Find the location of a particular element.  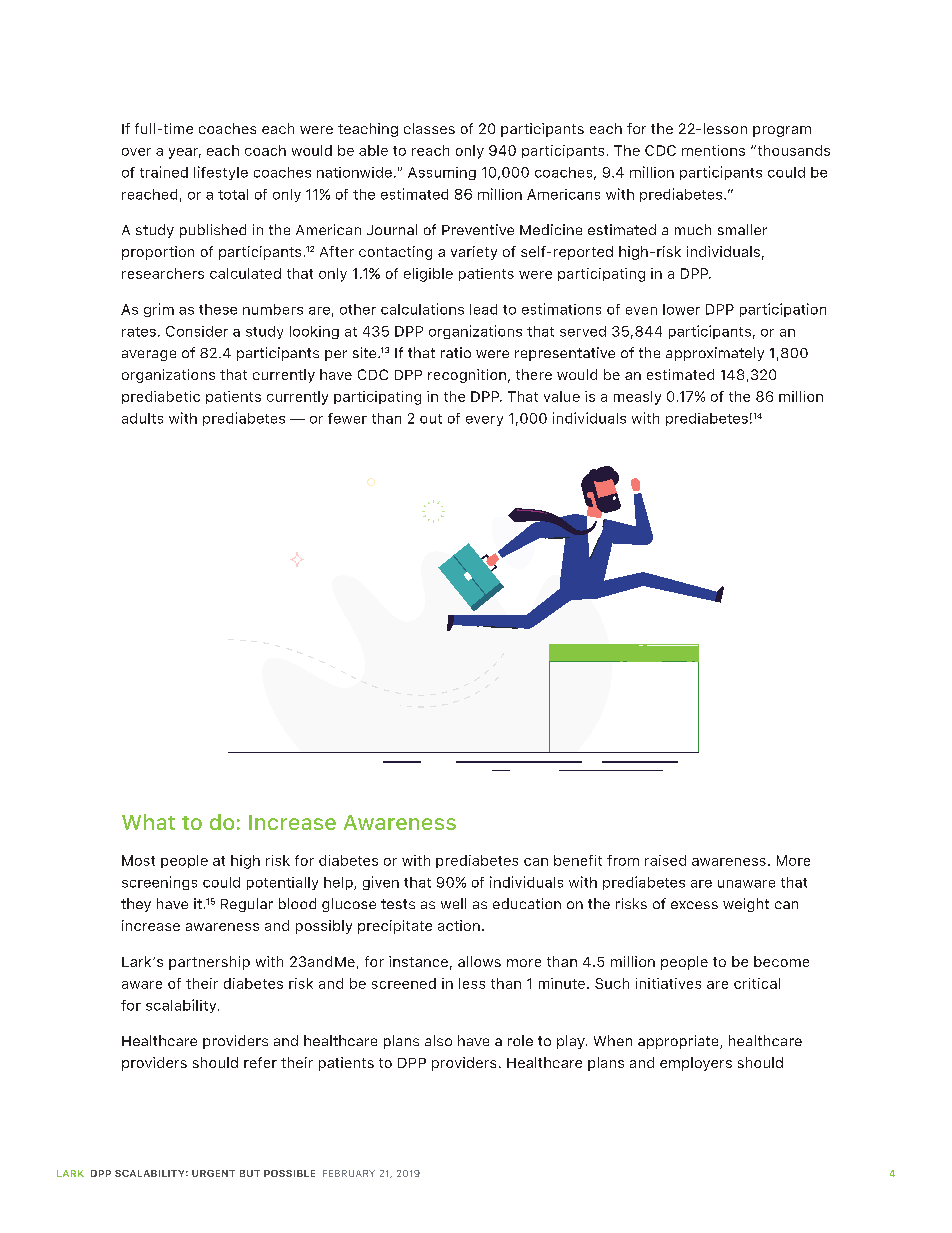

mentions is located at coordinates (713, 150).
